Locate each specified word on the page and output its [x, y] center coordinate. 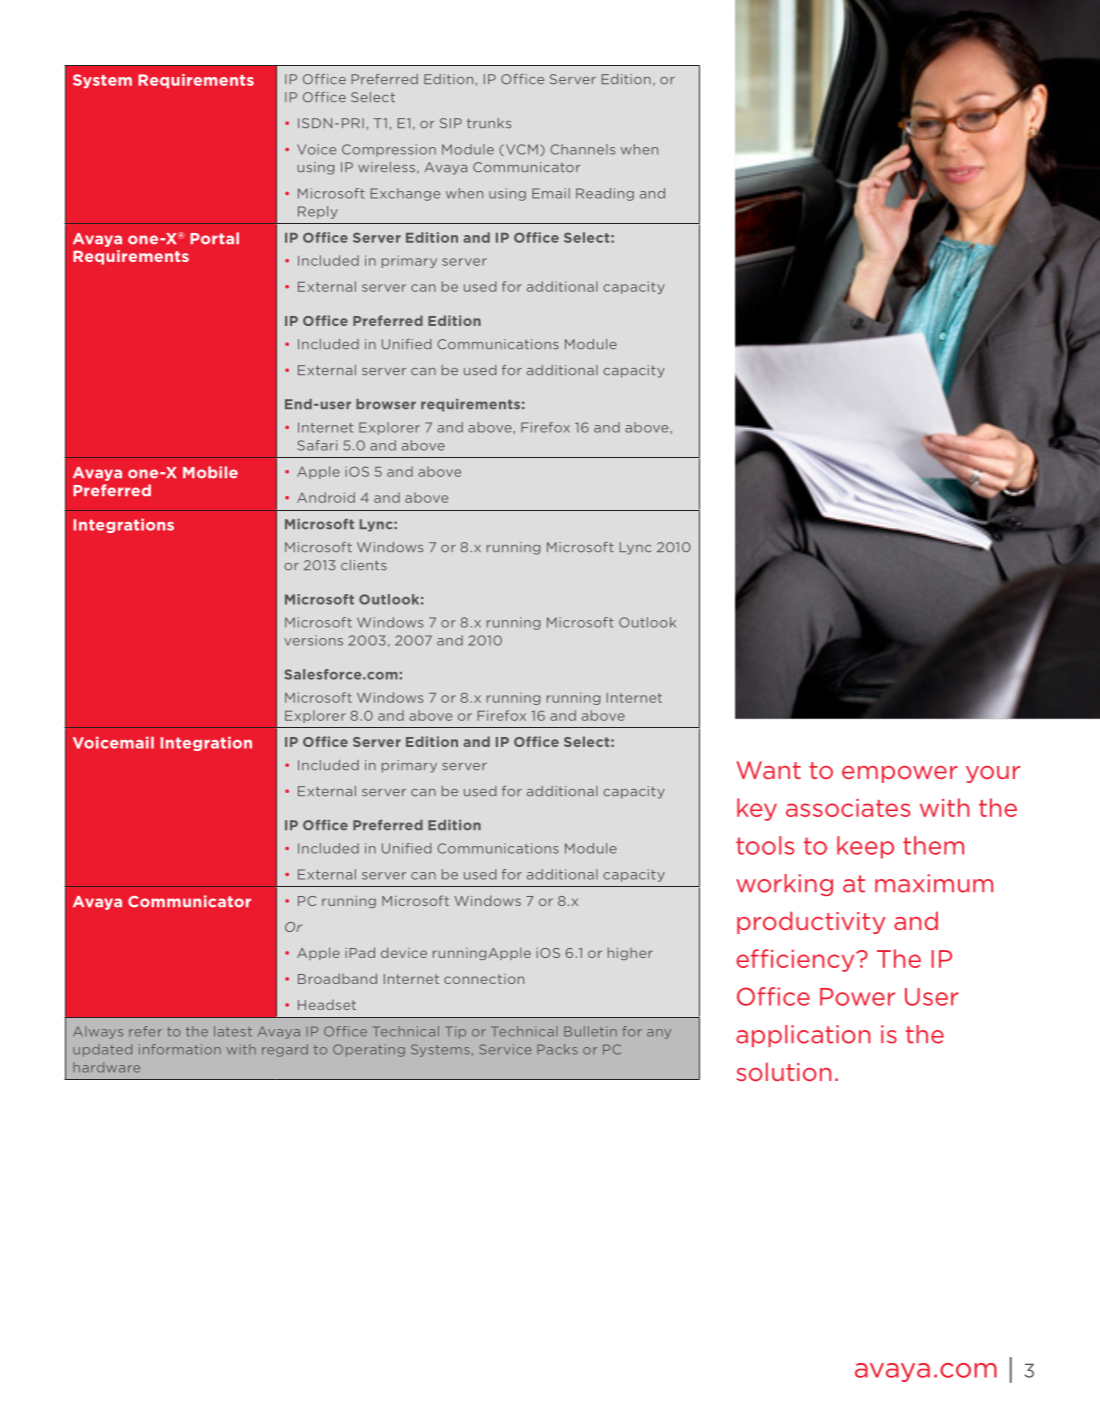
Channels [582, 149]
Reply [318, 212]
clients [364, 565]
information [180, 1049]
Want [769, 770]
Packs [557, 1049]
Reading [605, 194]
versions [313, 640]
